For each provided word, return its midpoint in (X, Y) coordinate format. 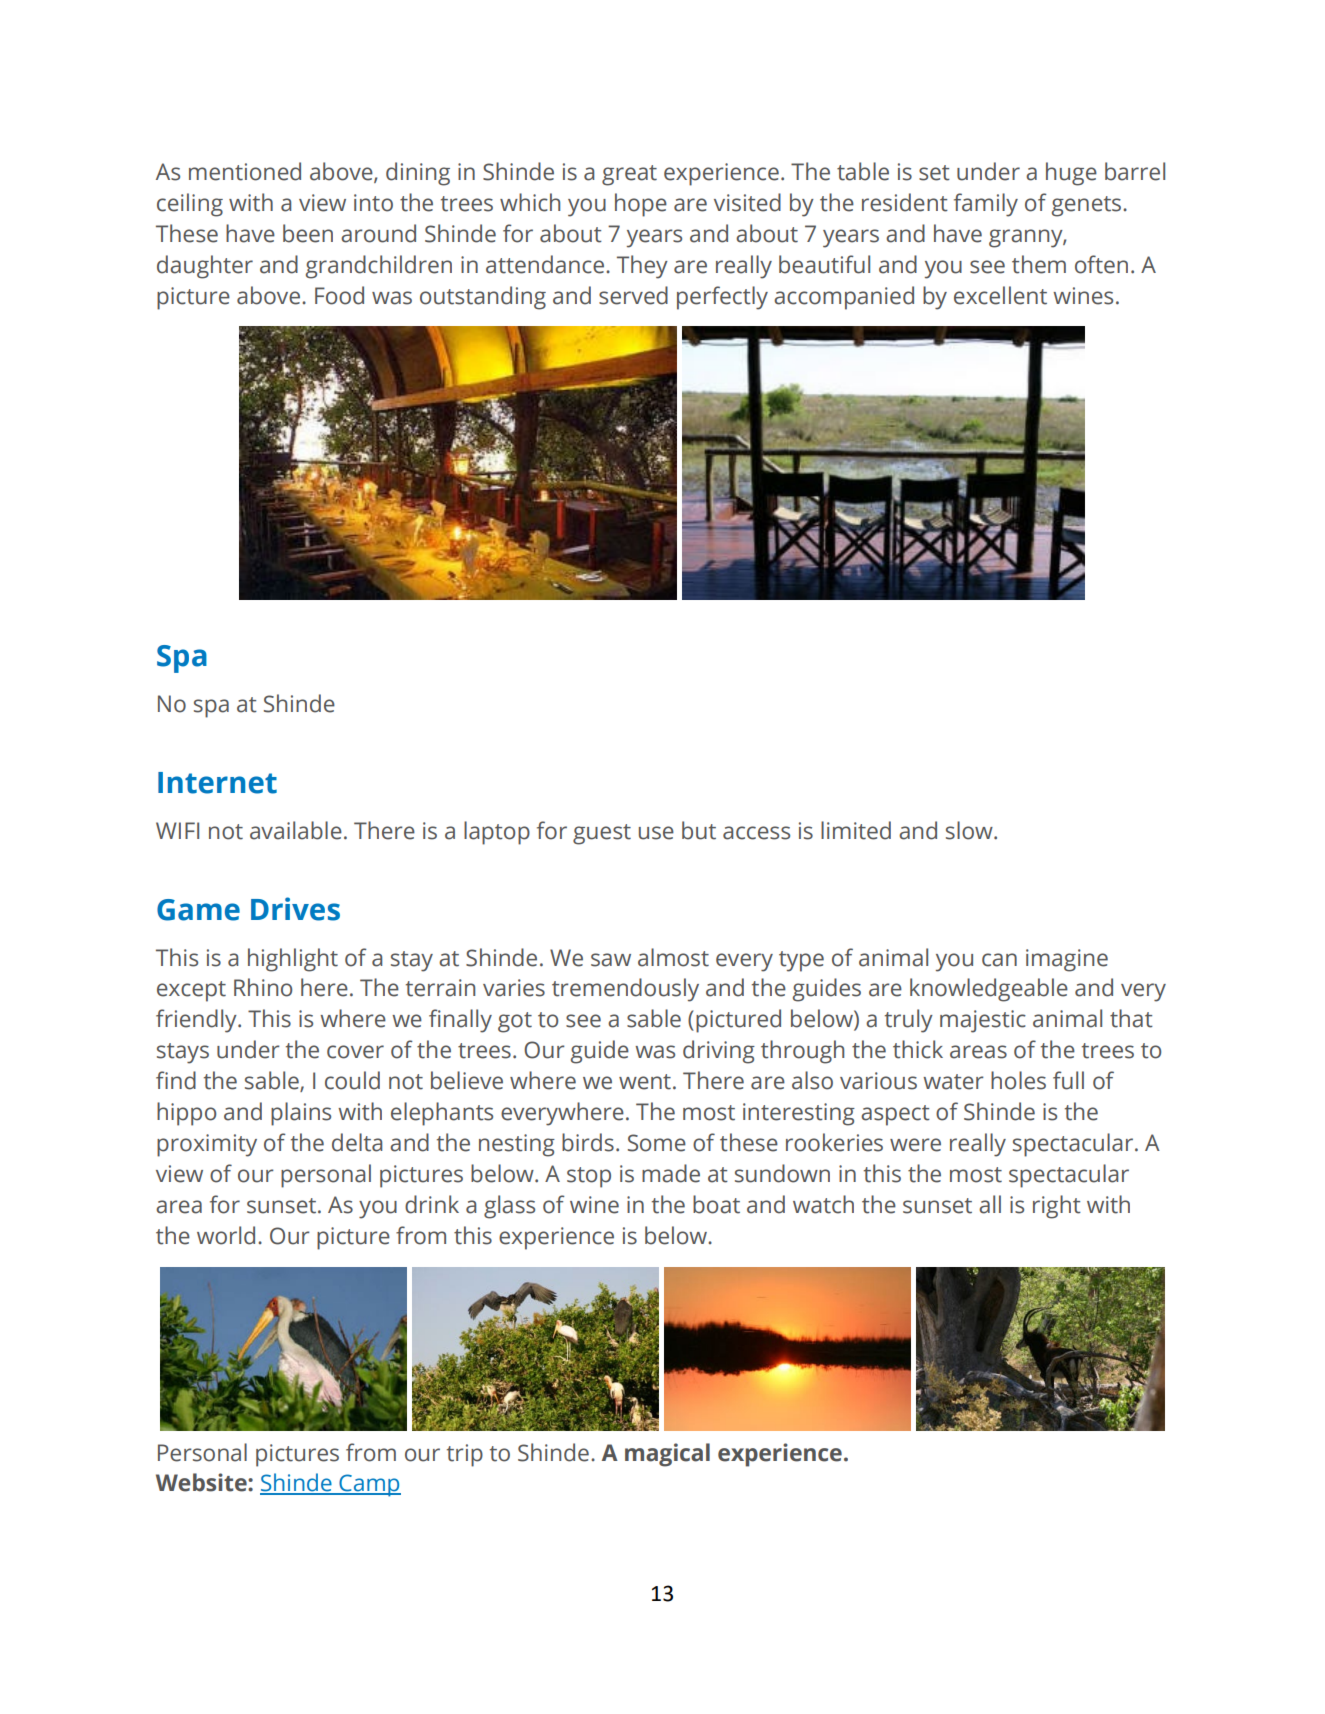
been (308, 233)
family (986, 205)
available (296, 830)
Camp (369, 1485)
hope (641, 205)
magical (667, 1455)
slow (970, 830)
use (656, 833)
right (1057, 1207)
